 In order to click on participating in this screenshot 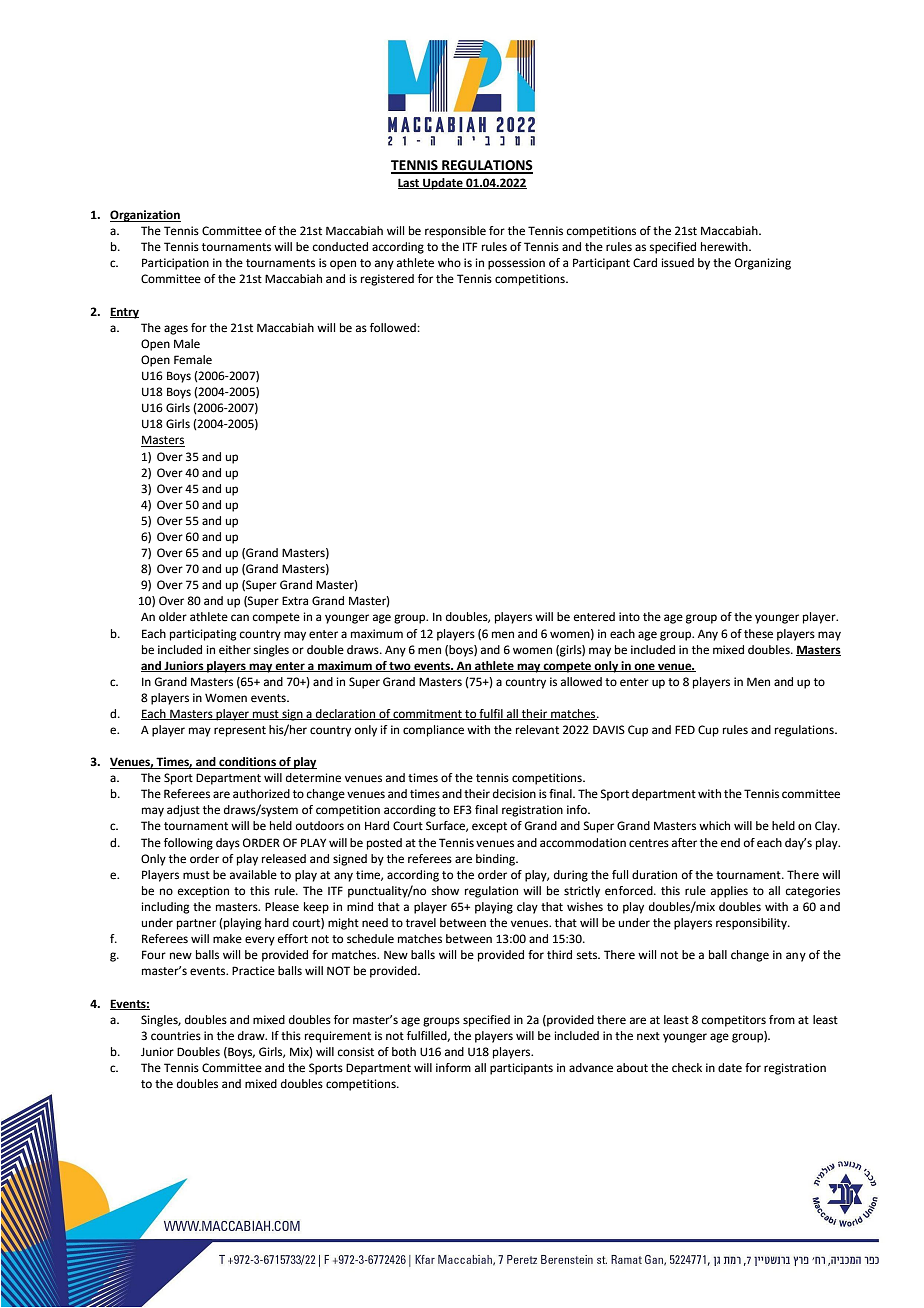, I will do `click(203, 635)`.
